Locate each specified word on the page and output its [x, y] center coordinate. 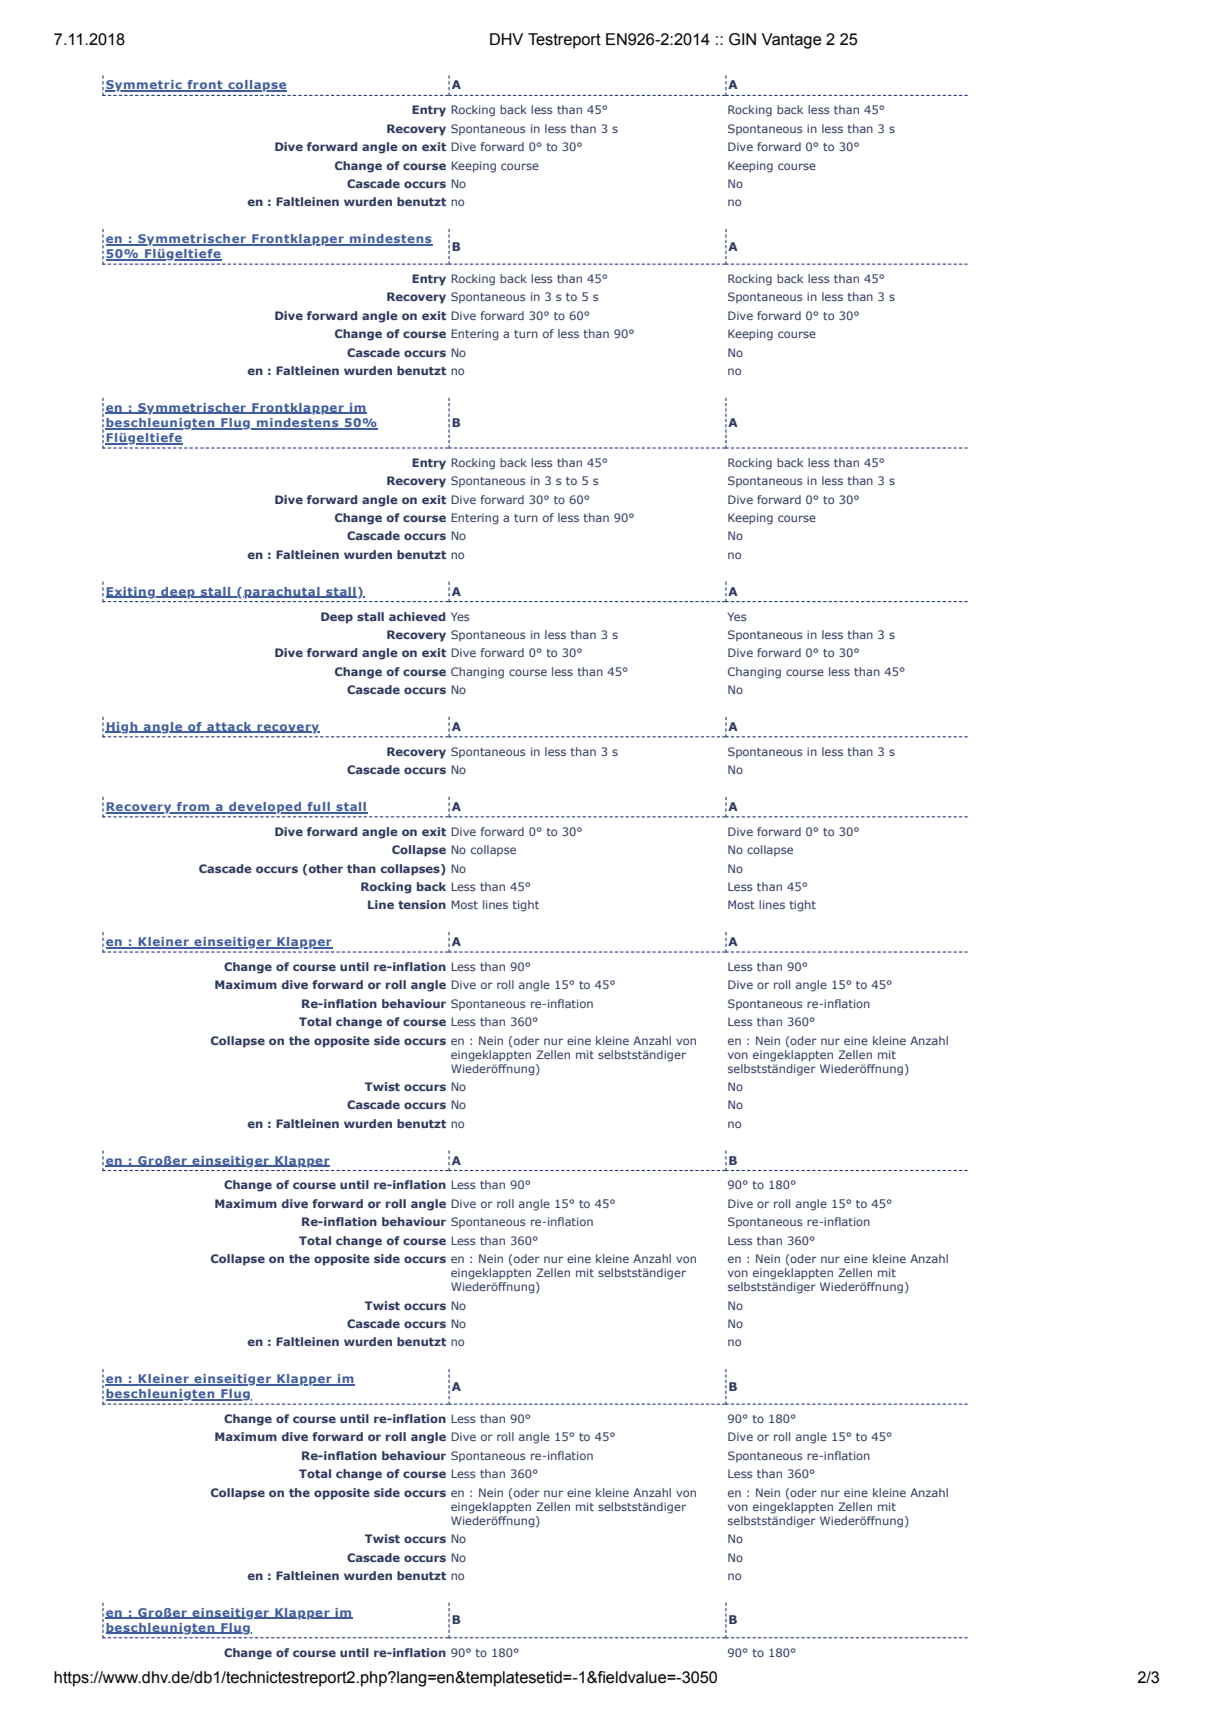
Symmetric [144, 86]
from [193, 808]
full [318, 808]
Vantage [791, 41]
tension [422, 904]
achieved [417, 616]
